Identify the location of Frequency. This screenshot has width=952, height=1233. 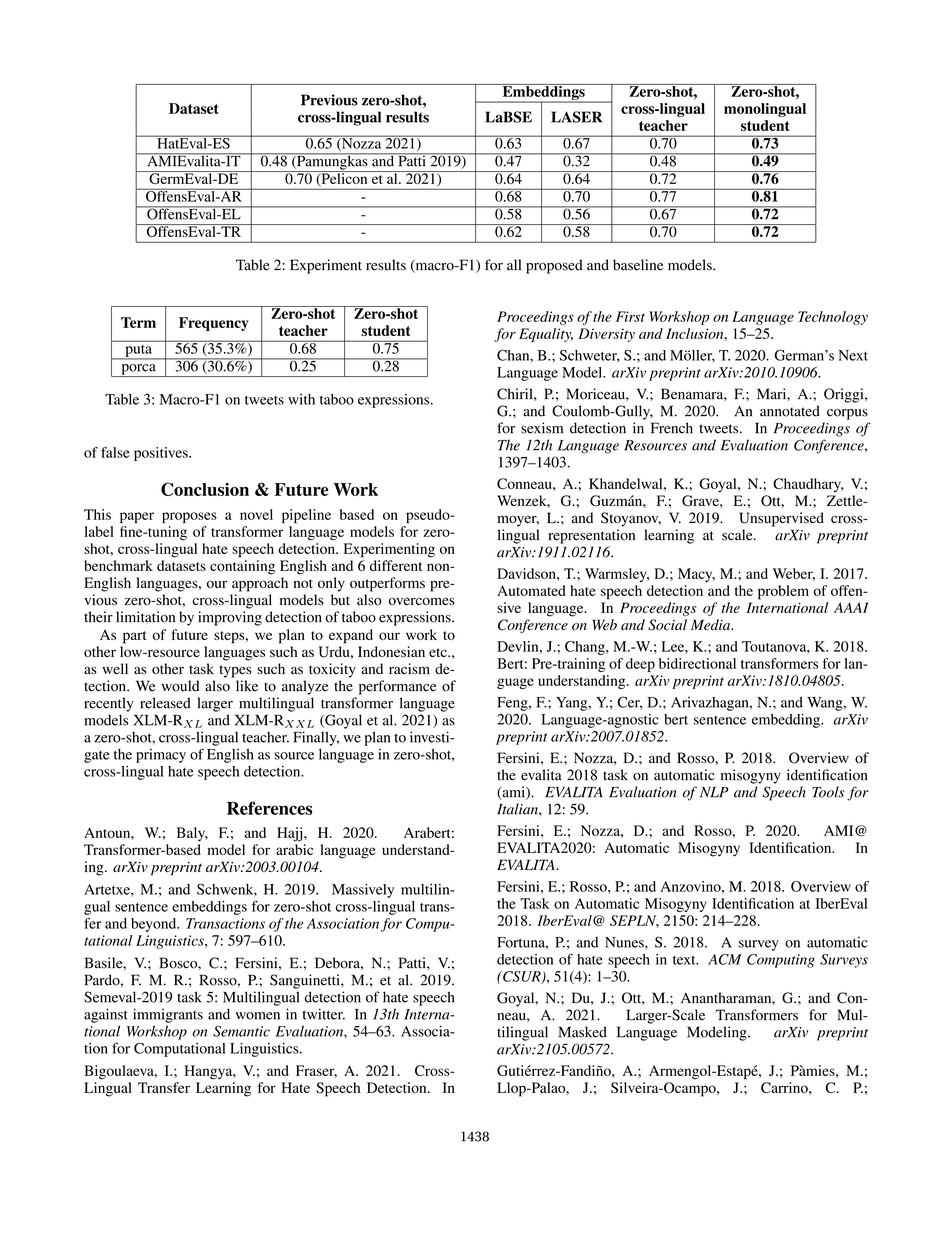
(214, 324).
